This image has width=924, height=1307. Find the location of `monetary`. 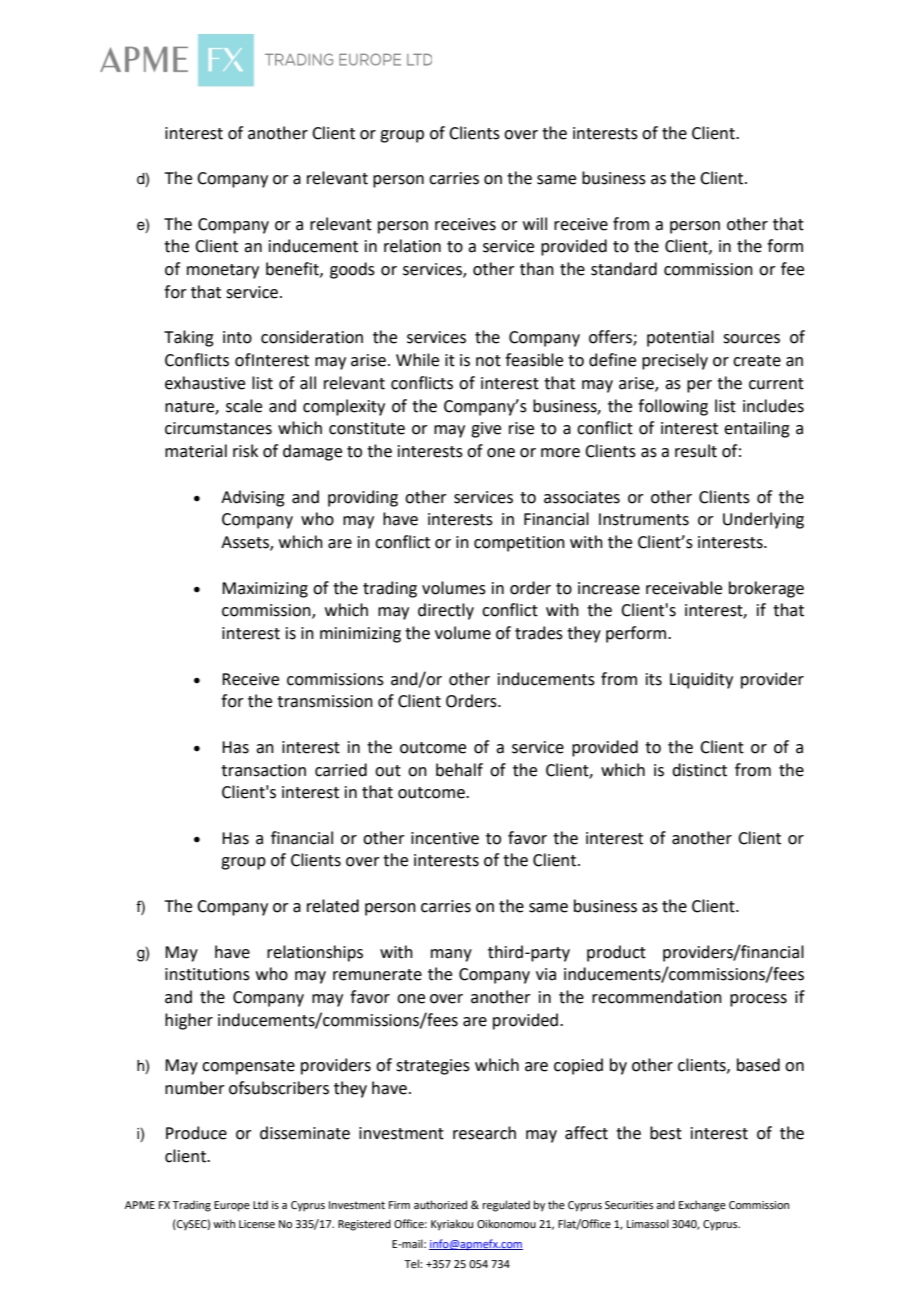

monetary is located at coordinates (223, 271).
